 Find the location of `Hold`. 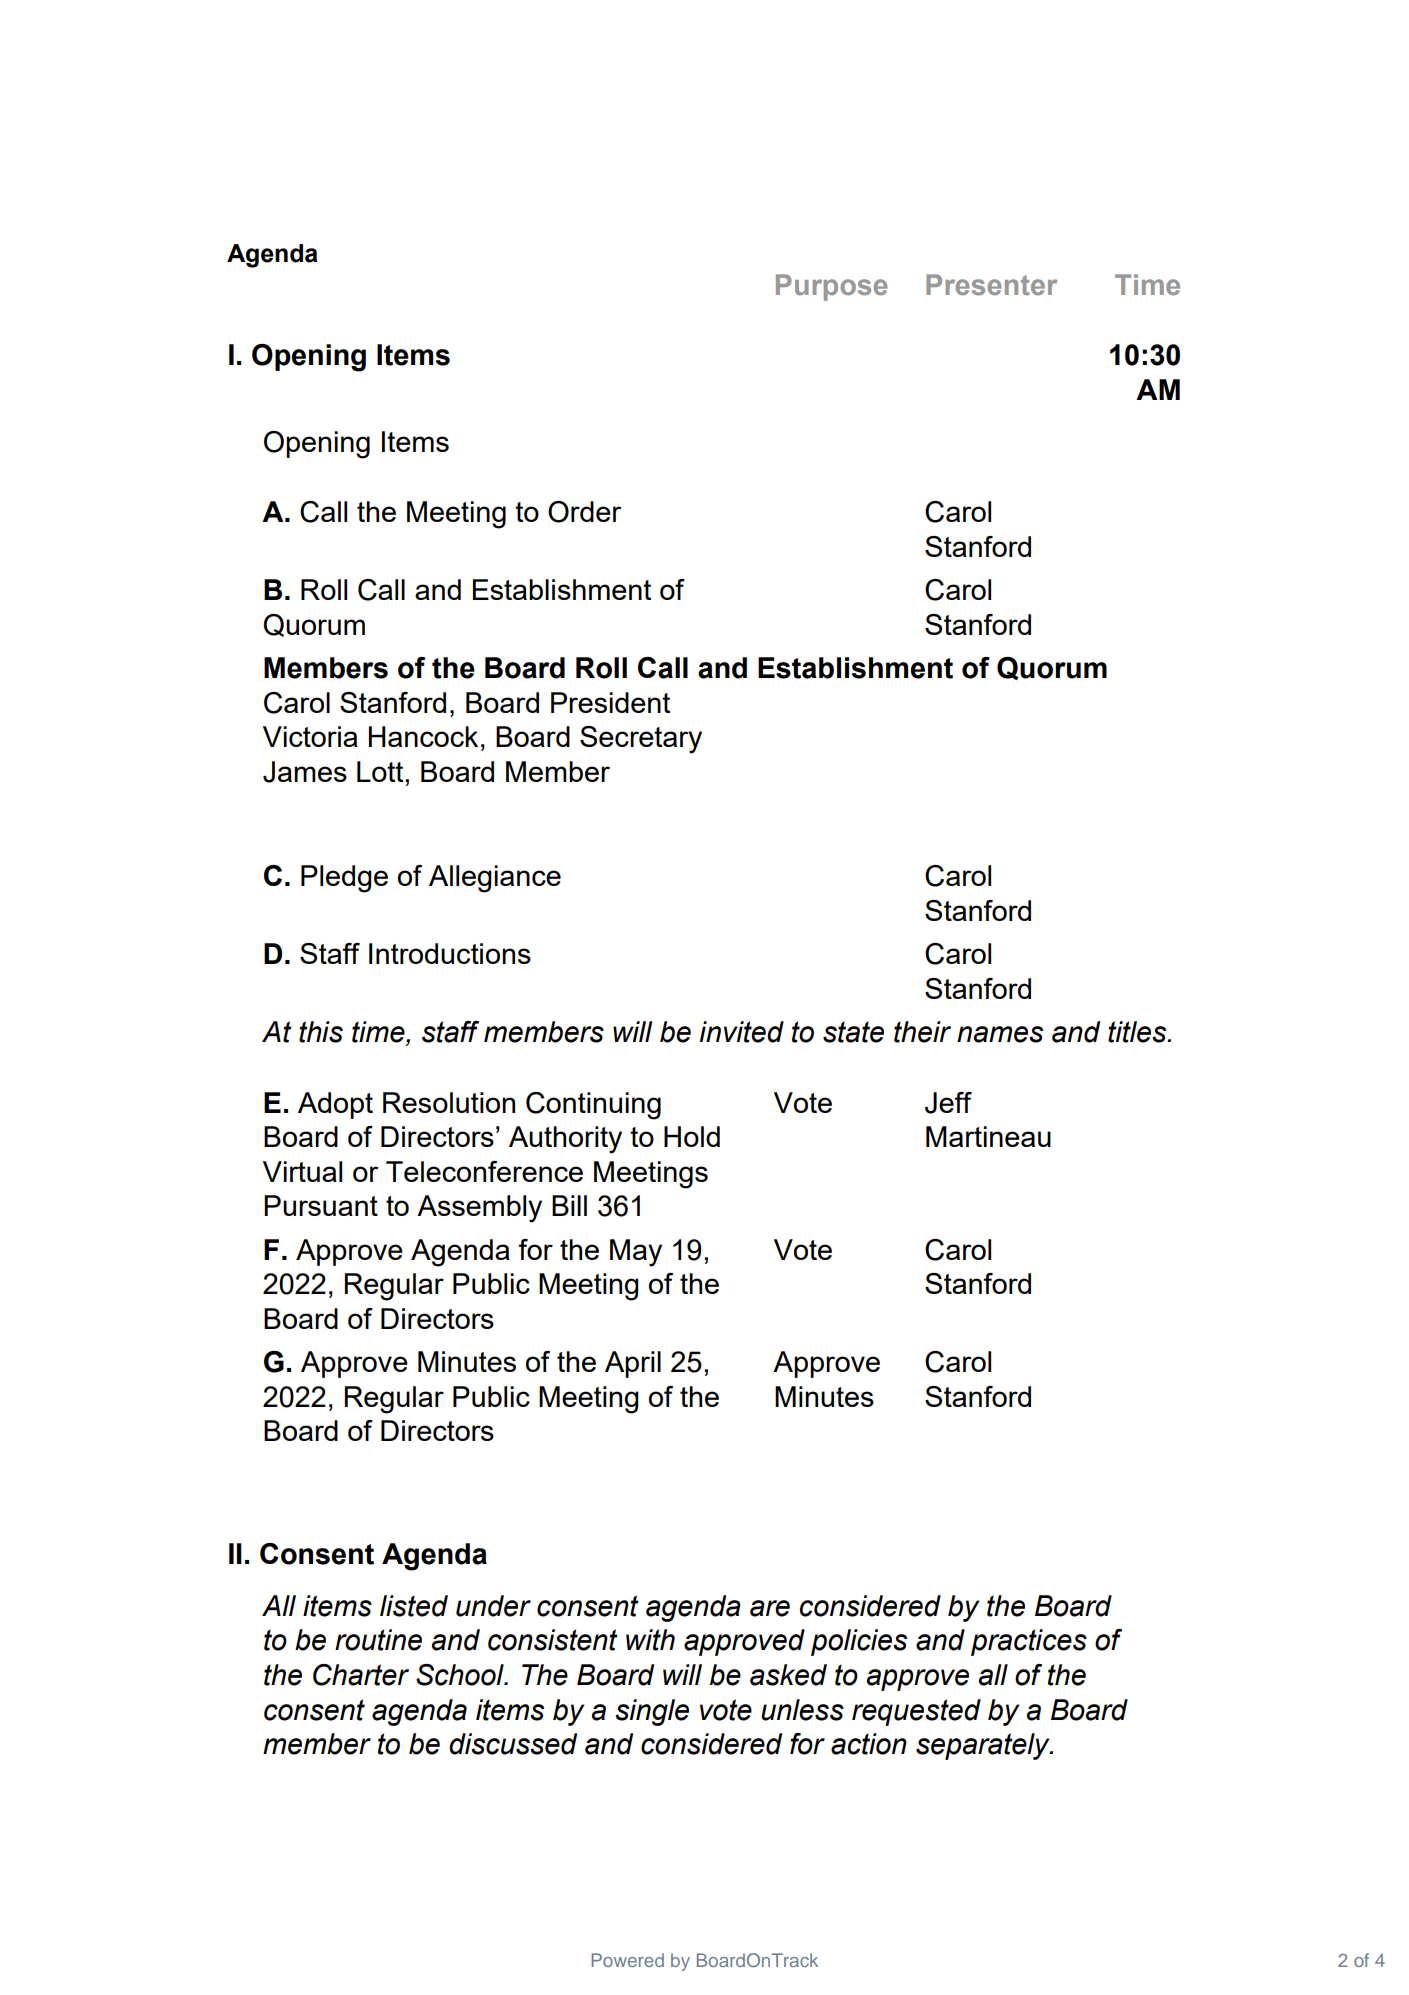

Hold is located at coordinates (692, 1136).
